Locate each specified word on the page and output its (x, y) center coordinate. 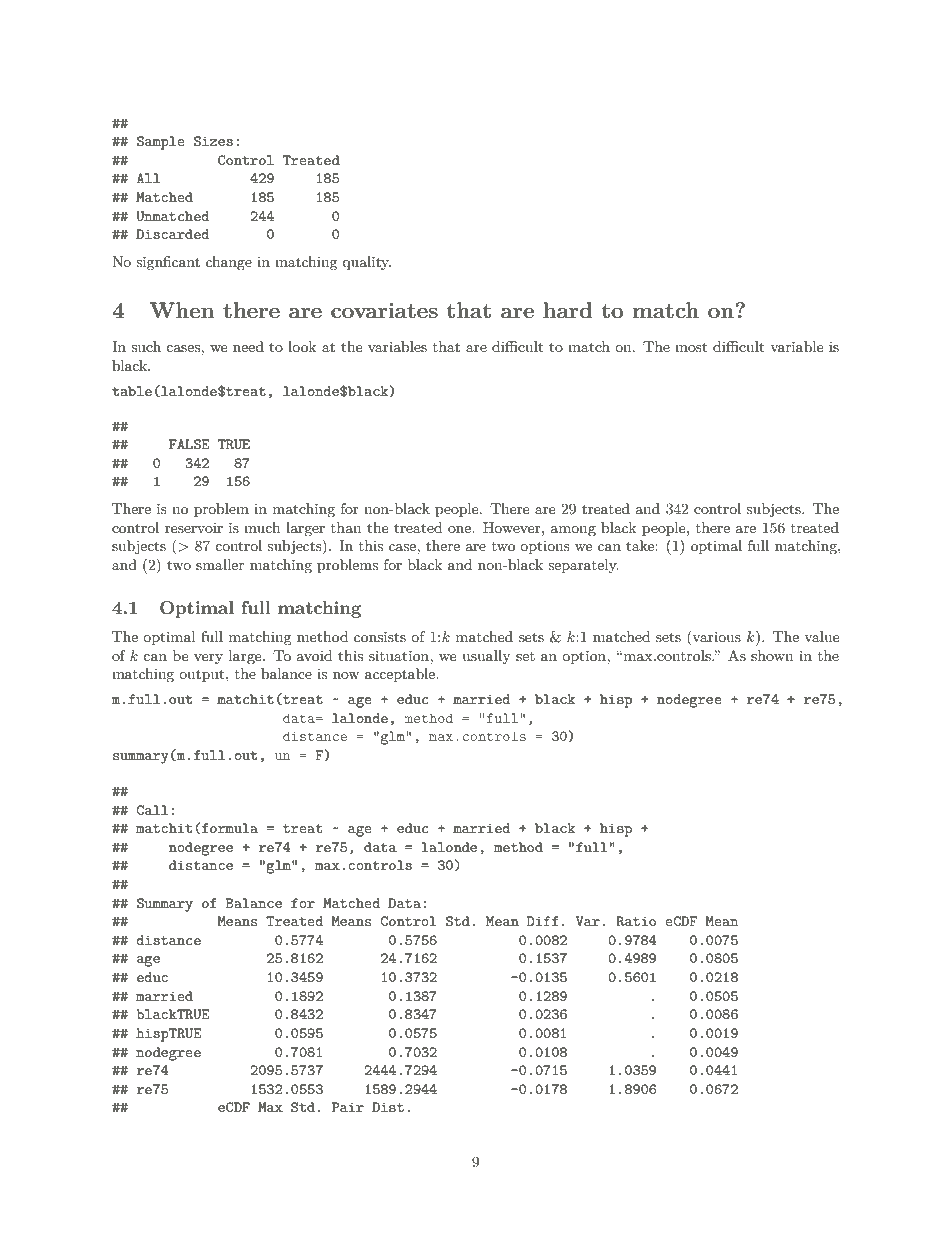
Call (152, 810)
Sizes (213, 141)
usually (486, 657)
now (346, 675)
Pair (348, 1107)
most (691, 347)
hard (568, 310)
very (208, 659)
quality (366, 263)
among (573, 531)
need (248, 346)
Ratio (636, 921)
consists (380, 637)
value (822, 636)
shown (772, 655)
